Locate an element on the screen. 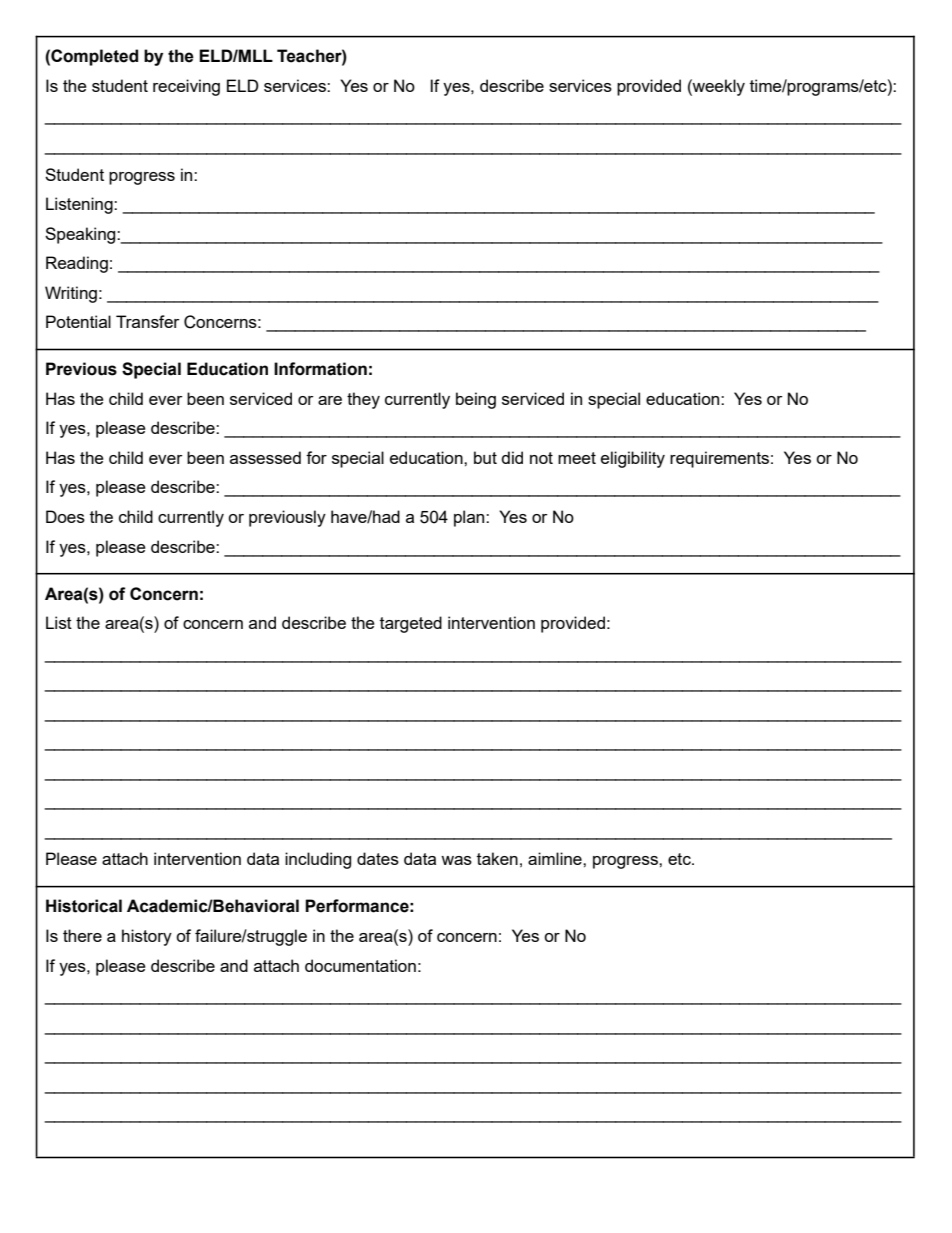 Image resolution: width=952 pixels, height=1233 pixels. history is located at coordinates (147, 937).
